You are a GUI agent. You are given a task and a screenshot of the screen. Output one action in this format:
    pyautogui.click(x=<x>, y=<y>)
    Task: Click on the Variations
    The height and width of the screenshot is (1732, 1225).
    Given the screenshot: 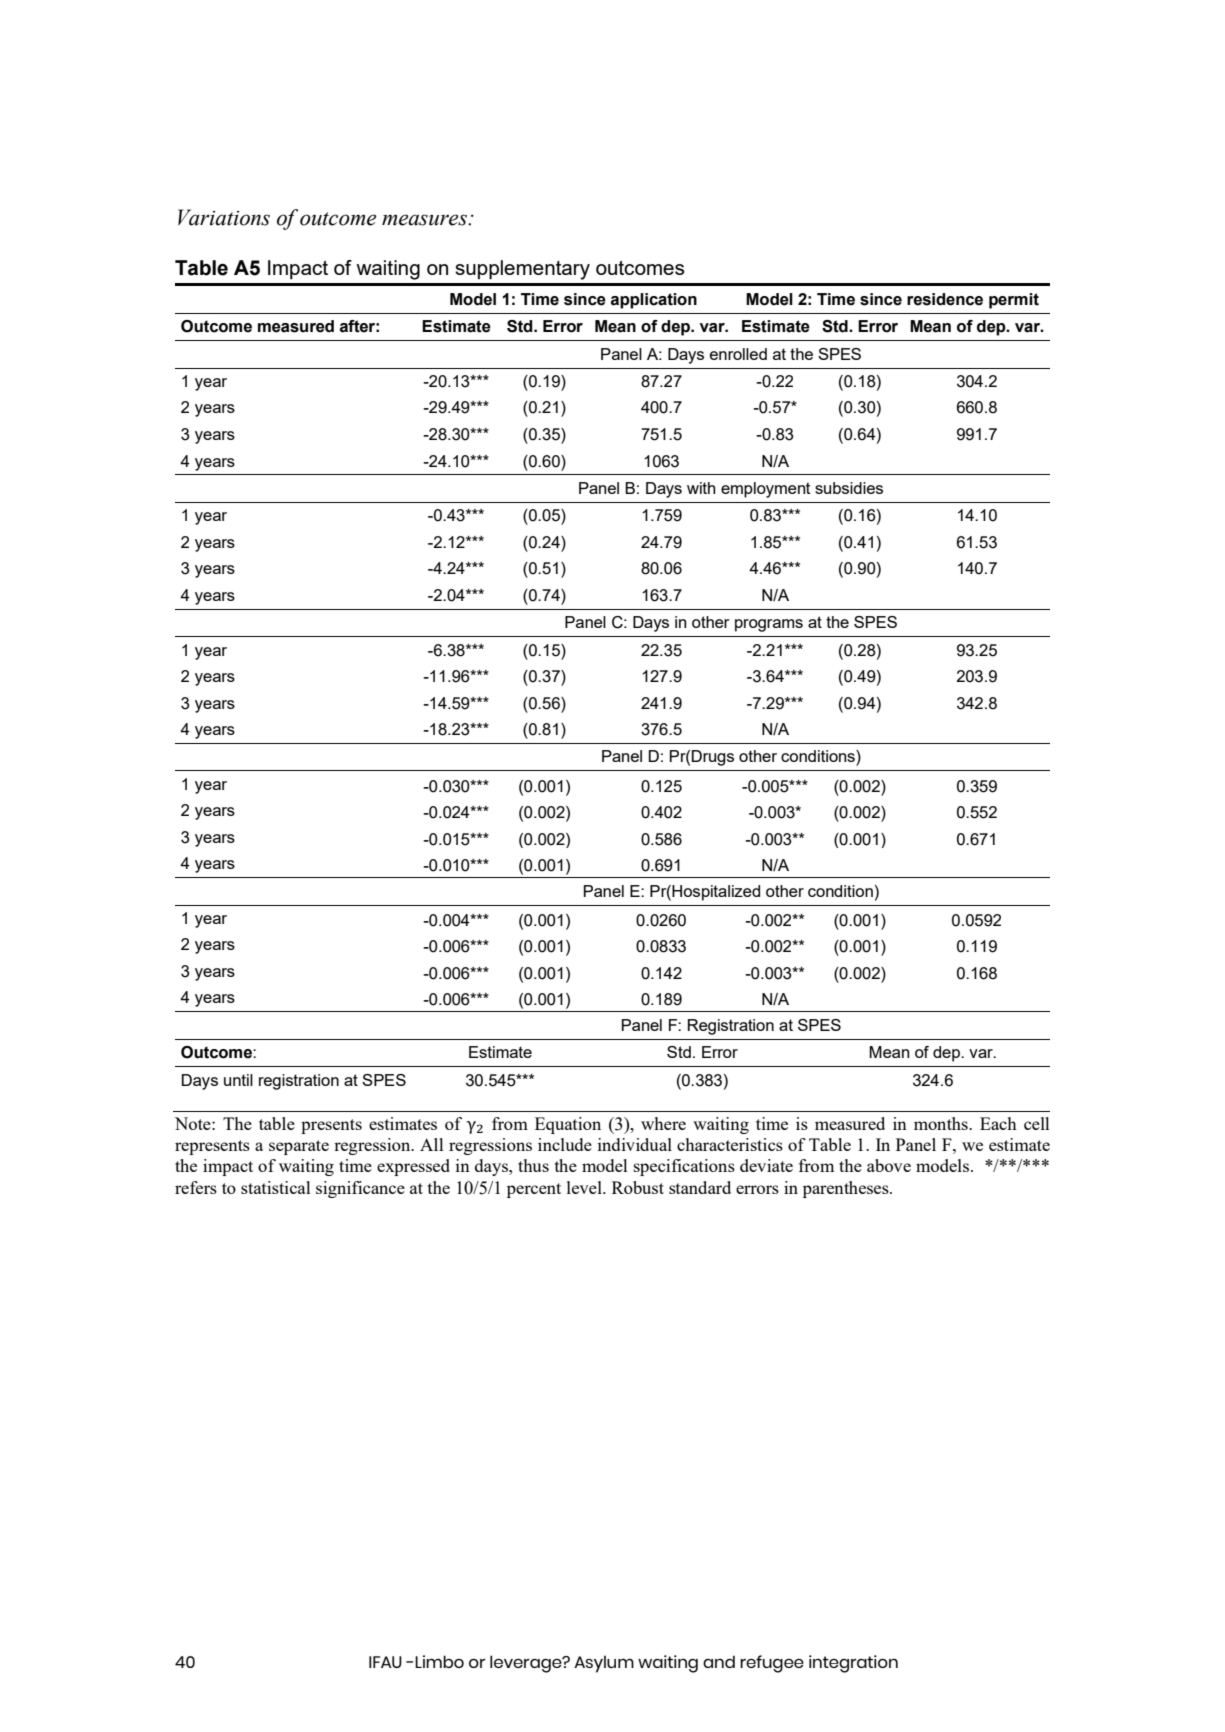 What is the action you would take?
    pyautogui.click(x=224, y=217)
